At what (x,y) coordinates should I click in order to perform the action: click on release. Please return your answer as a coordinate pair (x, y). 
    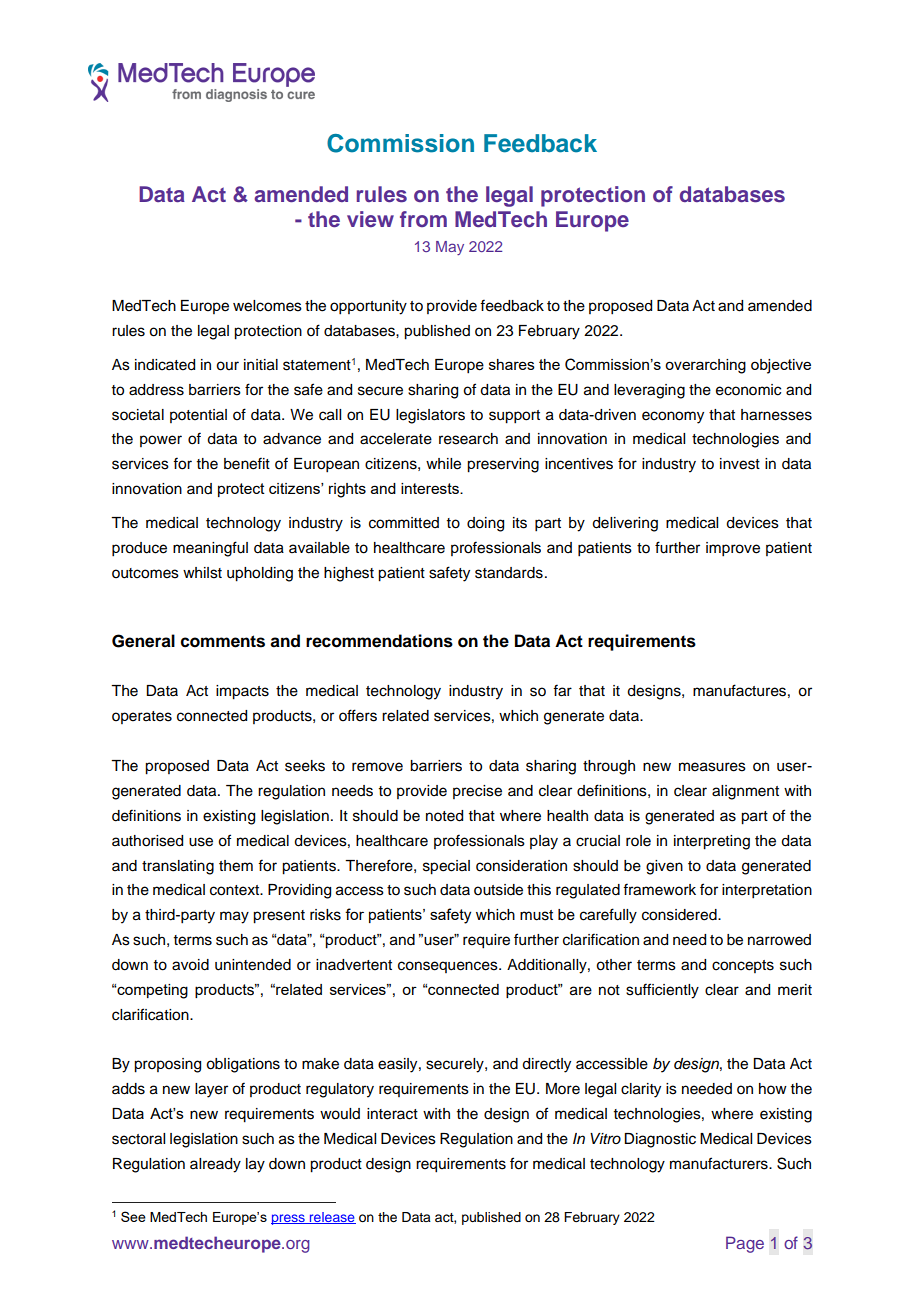
    Looking at the image, I should click on (332, 1218).
